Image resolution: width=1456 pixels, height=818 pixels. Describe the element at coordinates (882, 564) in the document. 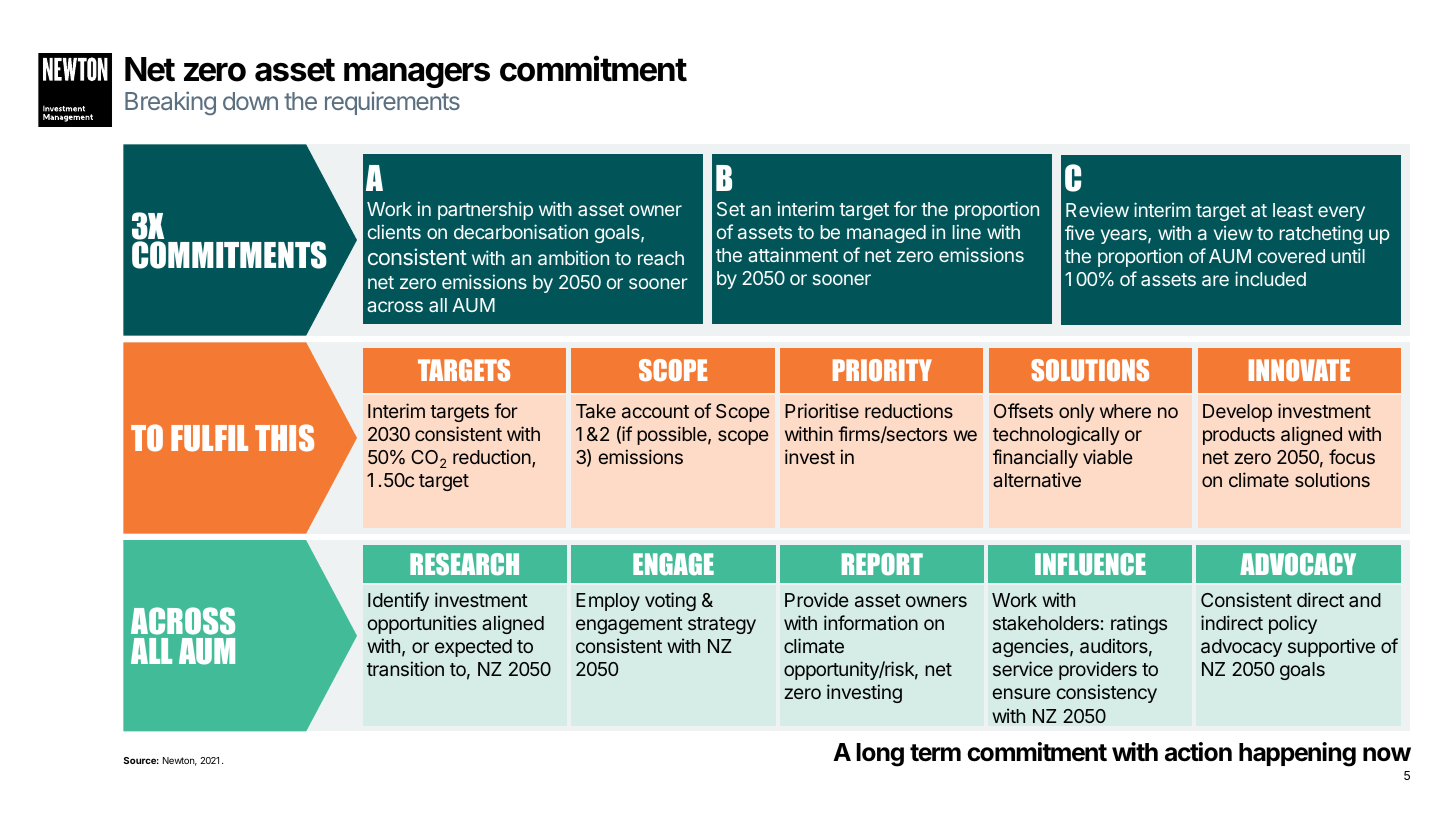

I see `REPORT` at that location.
